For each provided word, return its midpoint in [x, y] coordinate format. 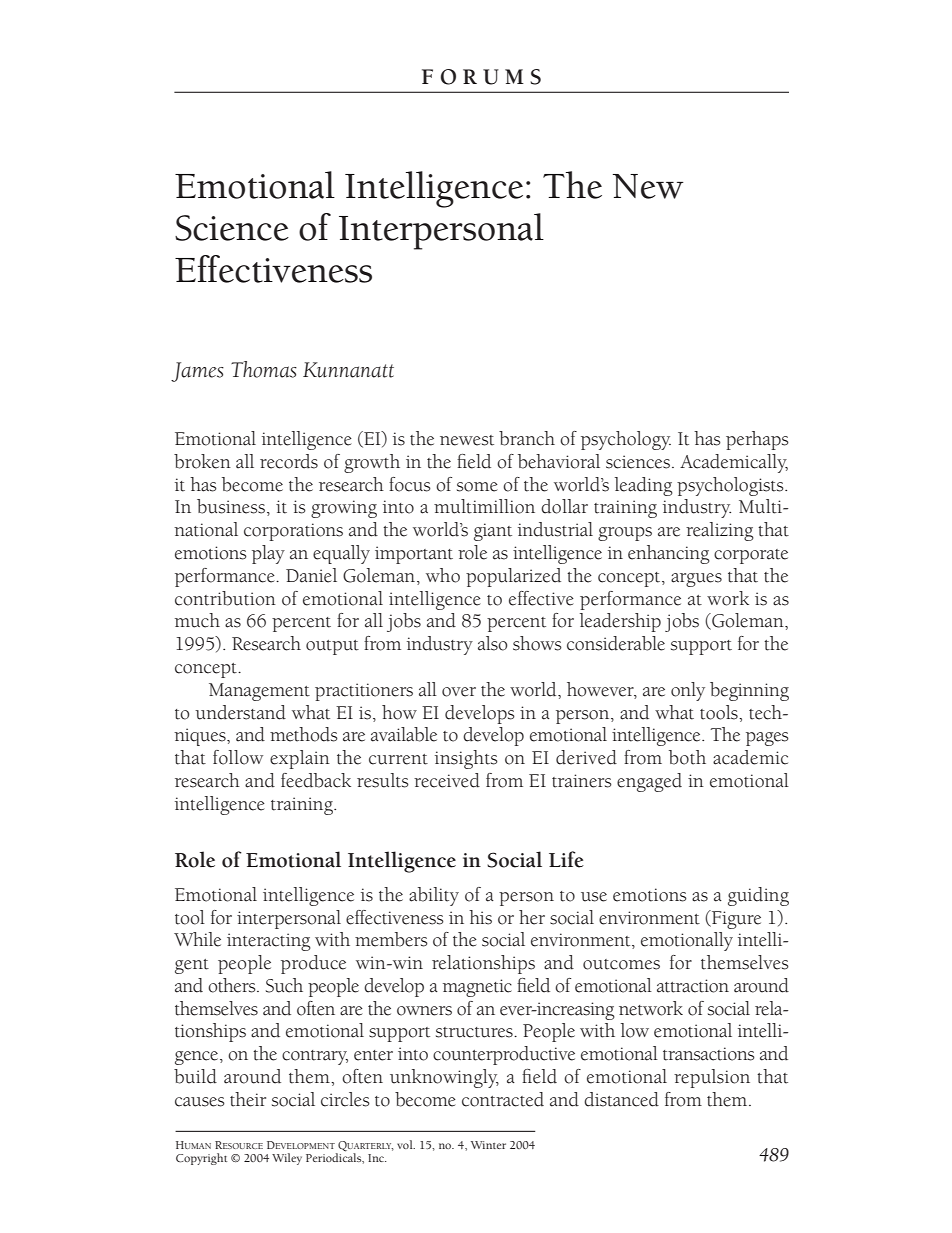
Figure [735, 919]
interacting [269, 942]
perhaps [757, 440]
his [480, 917]
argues [696, 580]
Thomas [264, 369]
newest [467, 440]
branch [527, 438]
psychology [626, 440]
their [248, 1099]
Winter [488, 1145]
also [493, 643]
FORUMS [481, 77]
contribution [225, 598]
